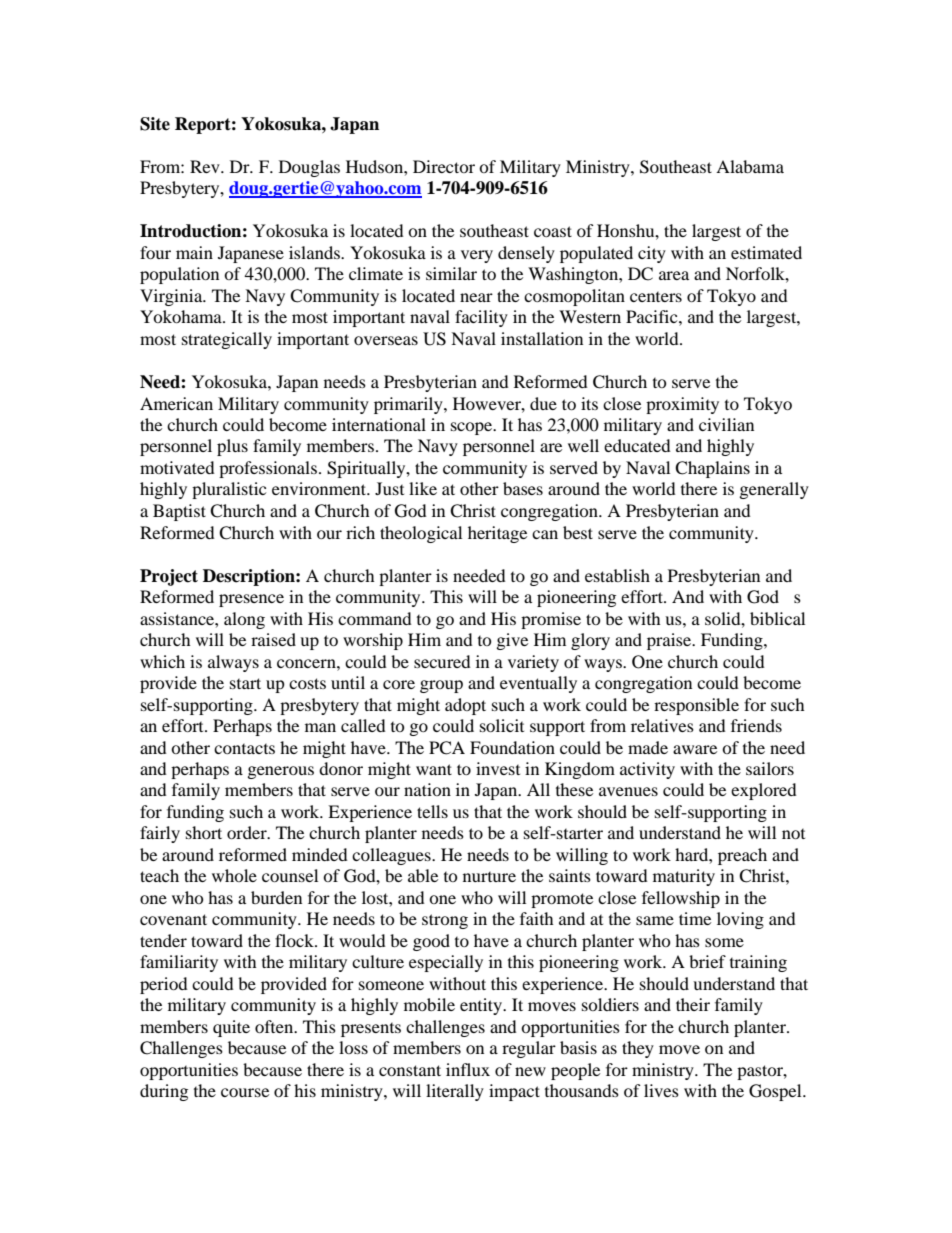 This image has width=952, height=1233. What do you see at coordinates (750, 166) in the image?
I see `Alabama` at bounding box center [750, 166].
